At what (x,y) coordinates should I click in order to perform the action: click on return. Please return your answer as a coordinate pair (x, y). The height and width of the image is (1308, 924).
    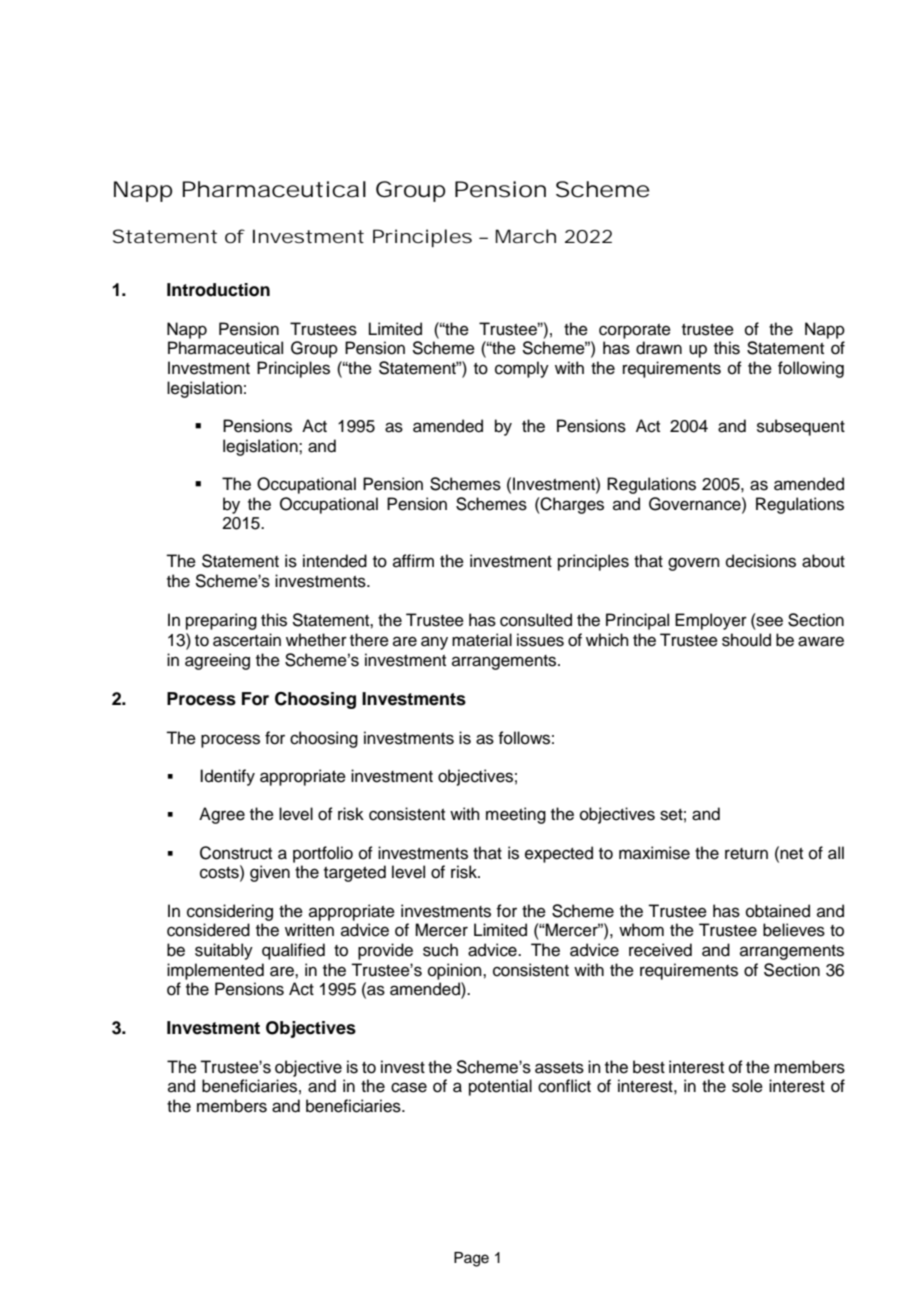
    Looking at the image, I should click on (746, 854).
